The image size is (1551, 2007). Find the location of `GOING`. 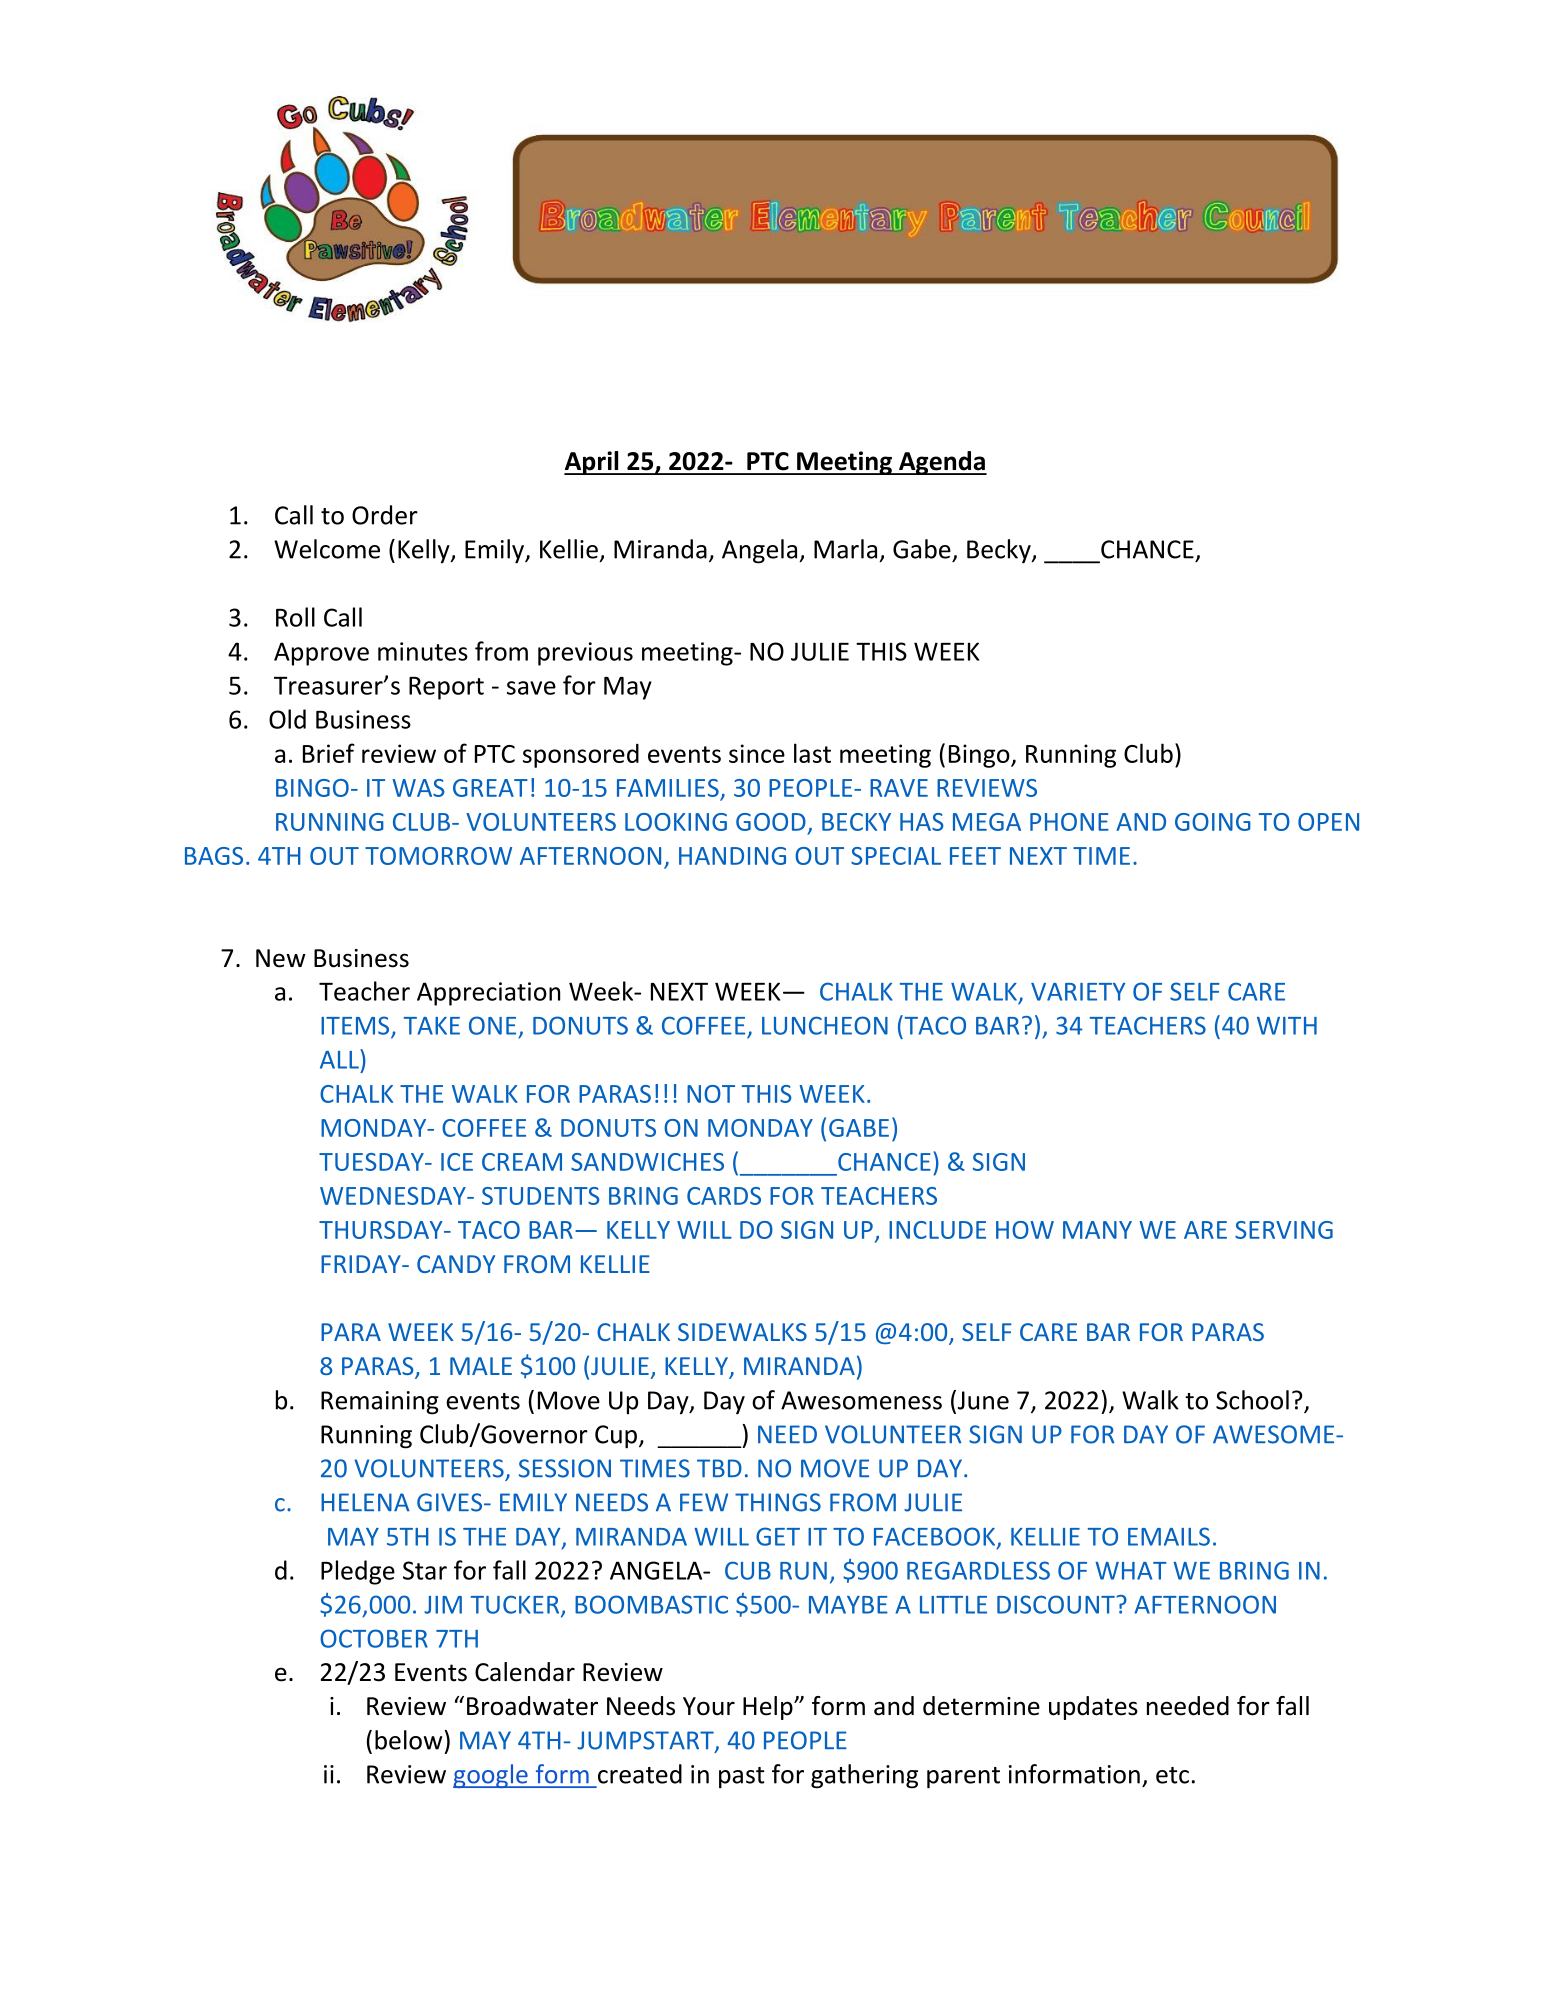

GOING is located at coordinates (1213, 822).
